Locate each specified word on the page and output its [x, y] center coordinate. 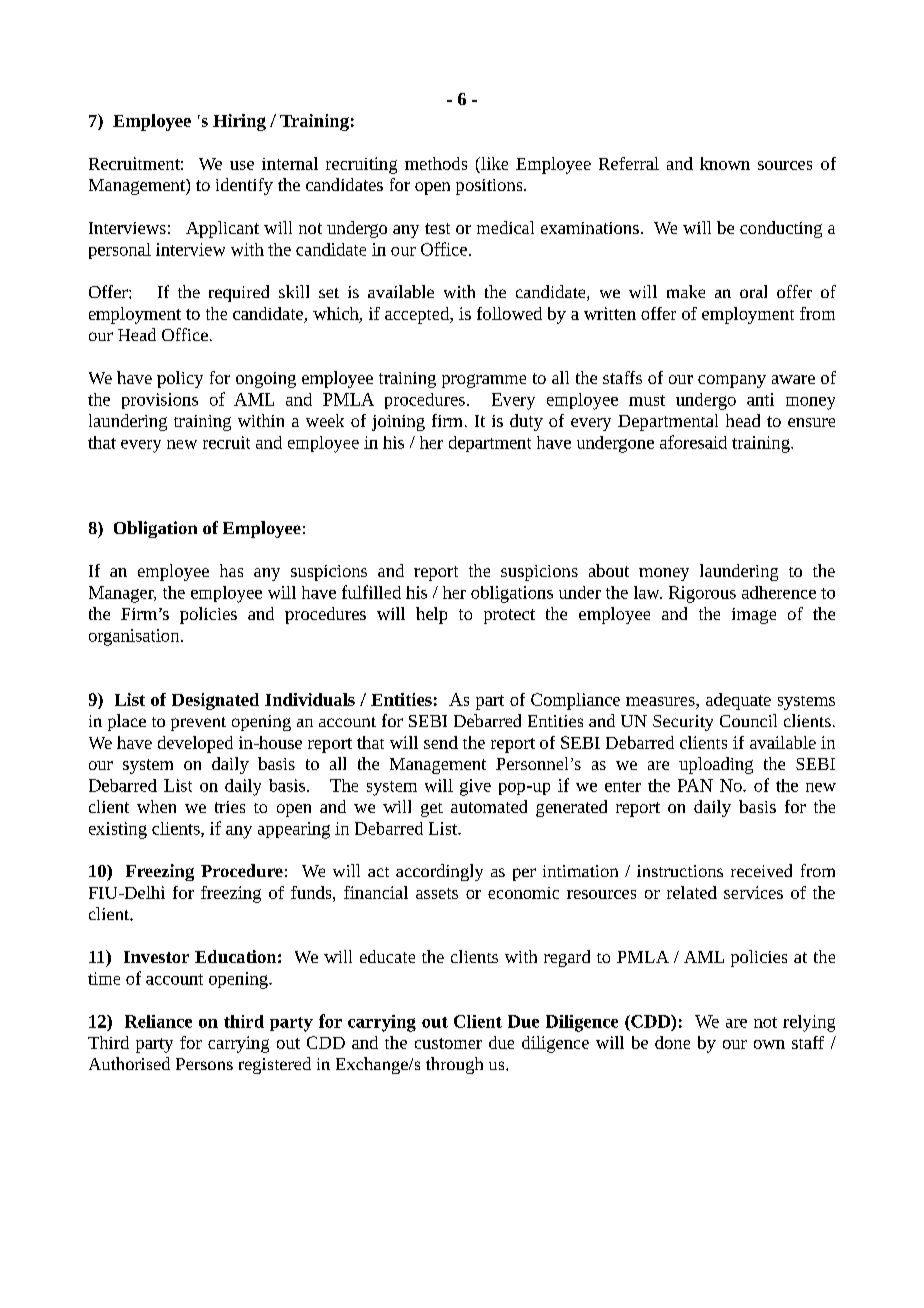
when [156, 806]
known [725, 163]
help [431, 615]
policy [180, 379]
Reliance [158, 1021]
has [231, 570]
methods [436, 163]
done [672, 1042]
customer [448, 1043]
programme [484, 381]
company [732, 381]
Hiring [239, 122]
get [432, 810]
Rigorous [702, 594]
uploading [716, 765]
